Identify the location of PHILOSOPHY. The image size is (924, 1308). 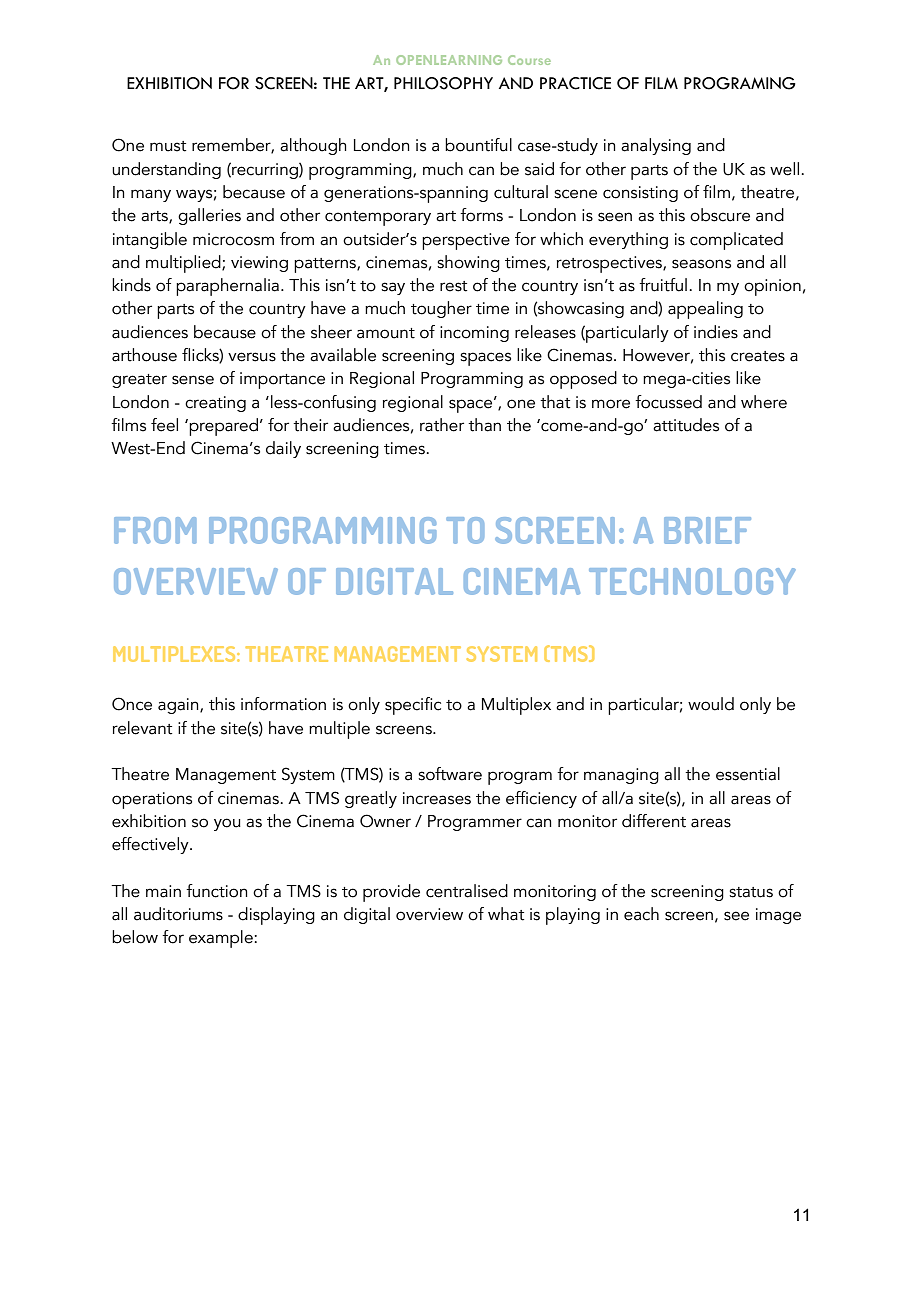
(443, 83).
